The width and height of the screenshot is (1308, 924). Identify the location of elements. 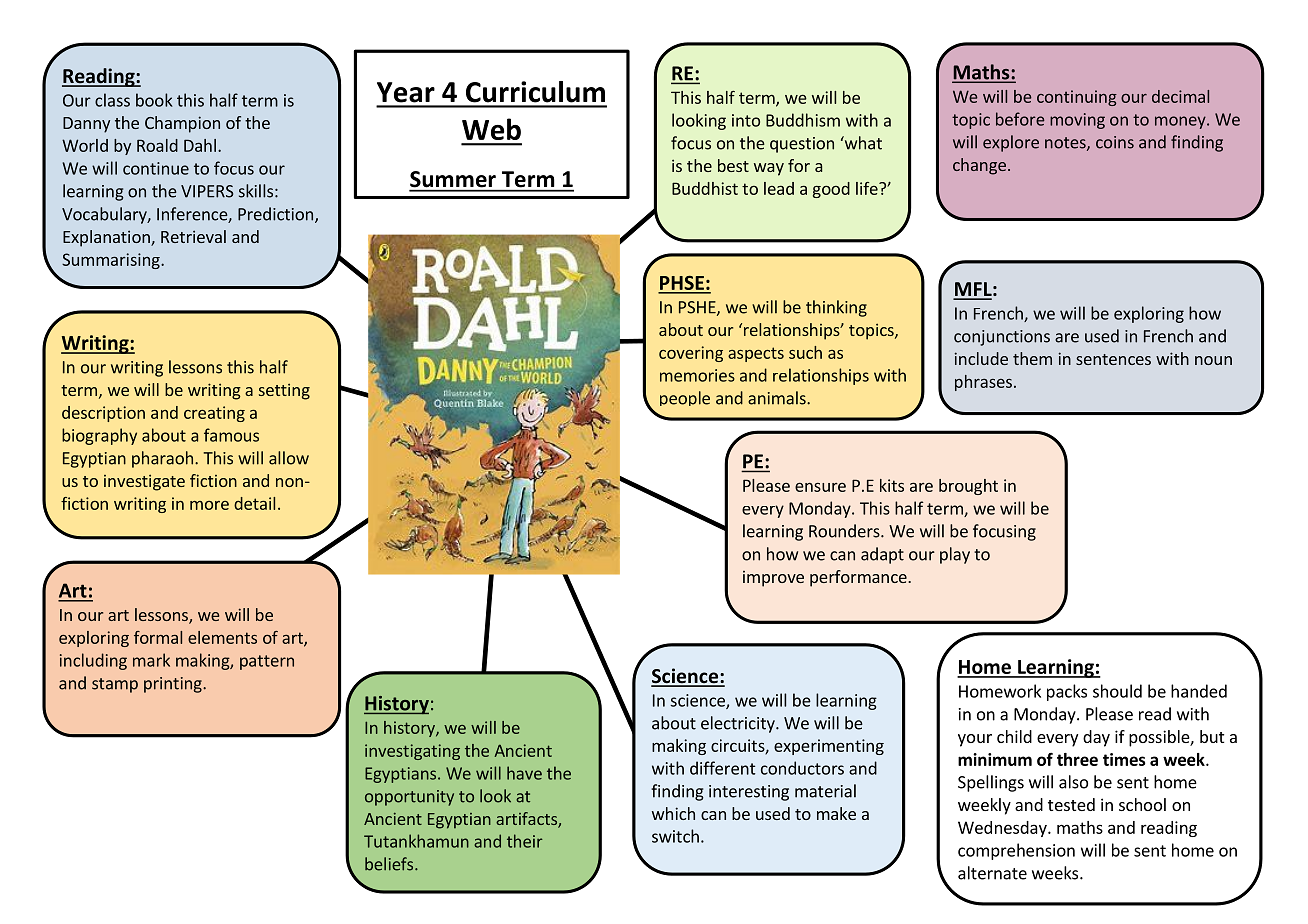
(222, 637).
